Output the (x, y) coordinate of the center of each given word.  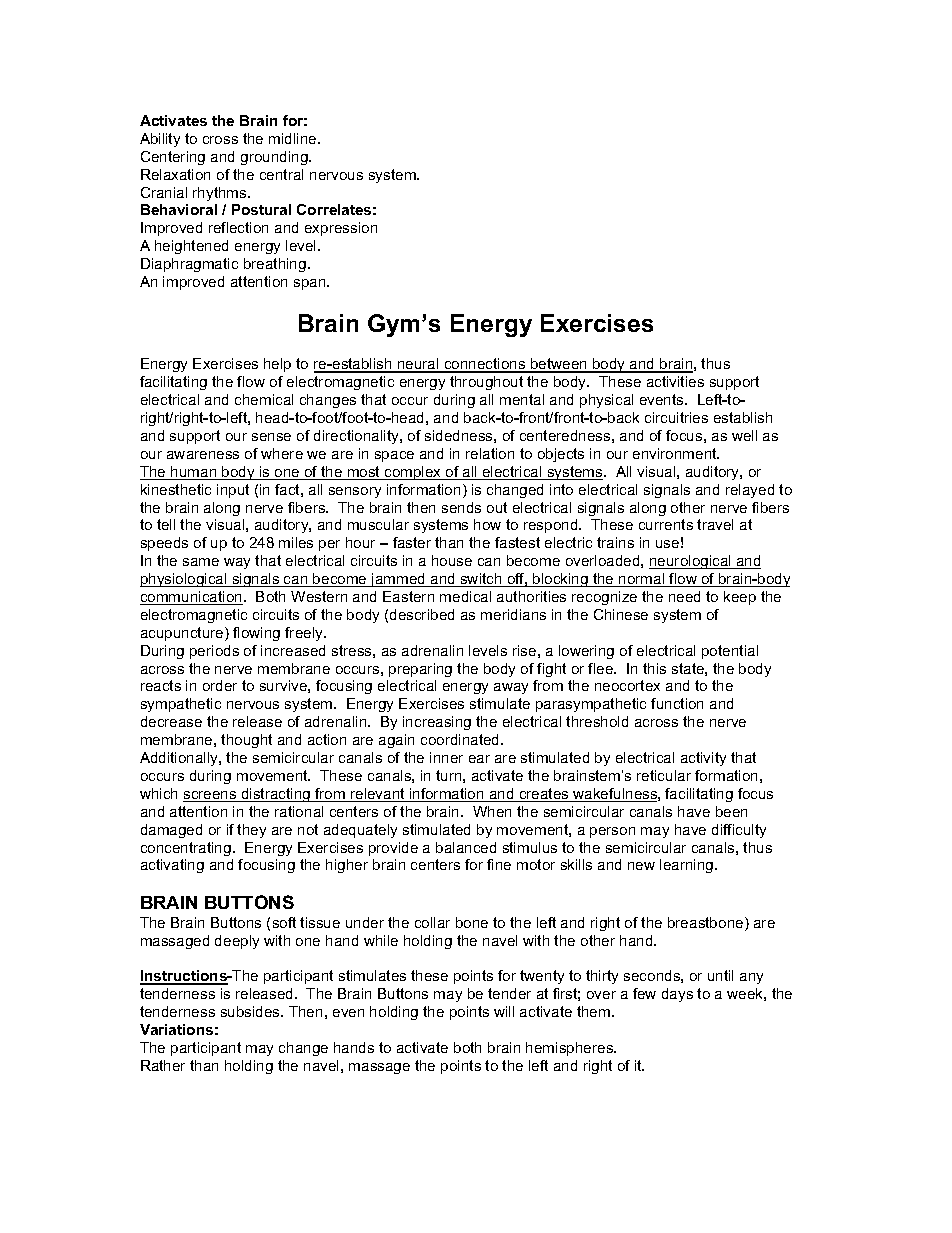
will (504, 1011)
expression (341, 229)
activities (675, 381)
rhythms (221, 194)
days (677, 995)
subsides (251, 1011)
